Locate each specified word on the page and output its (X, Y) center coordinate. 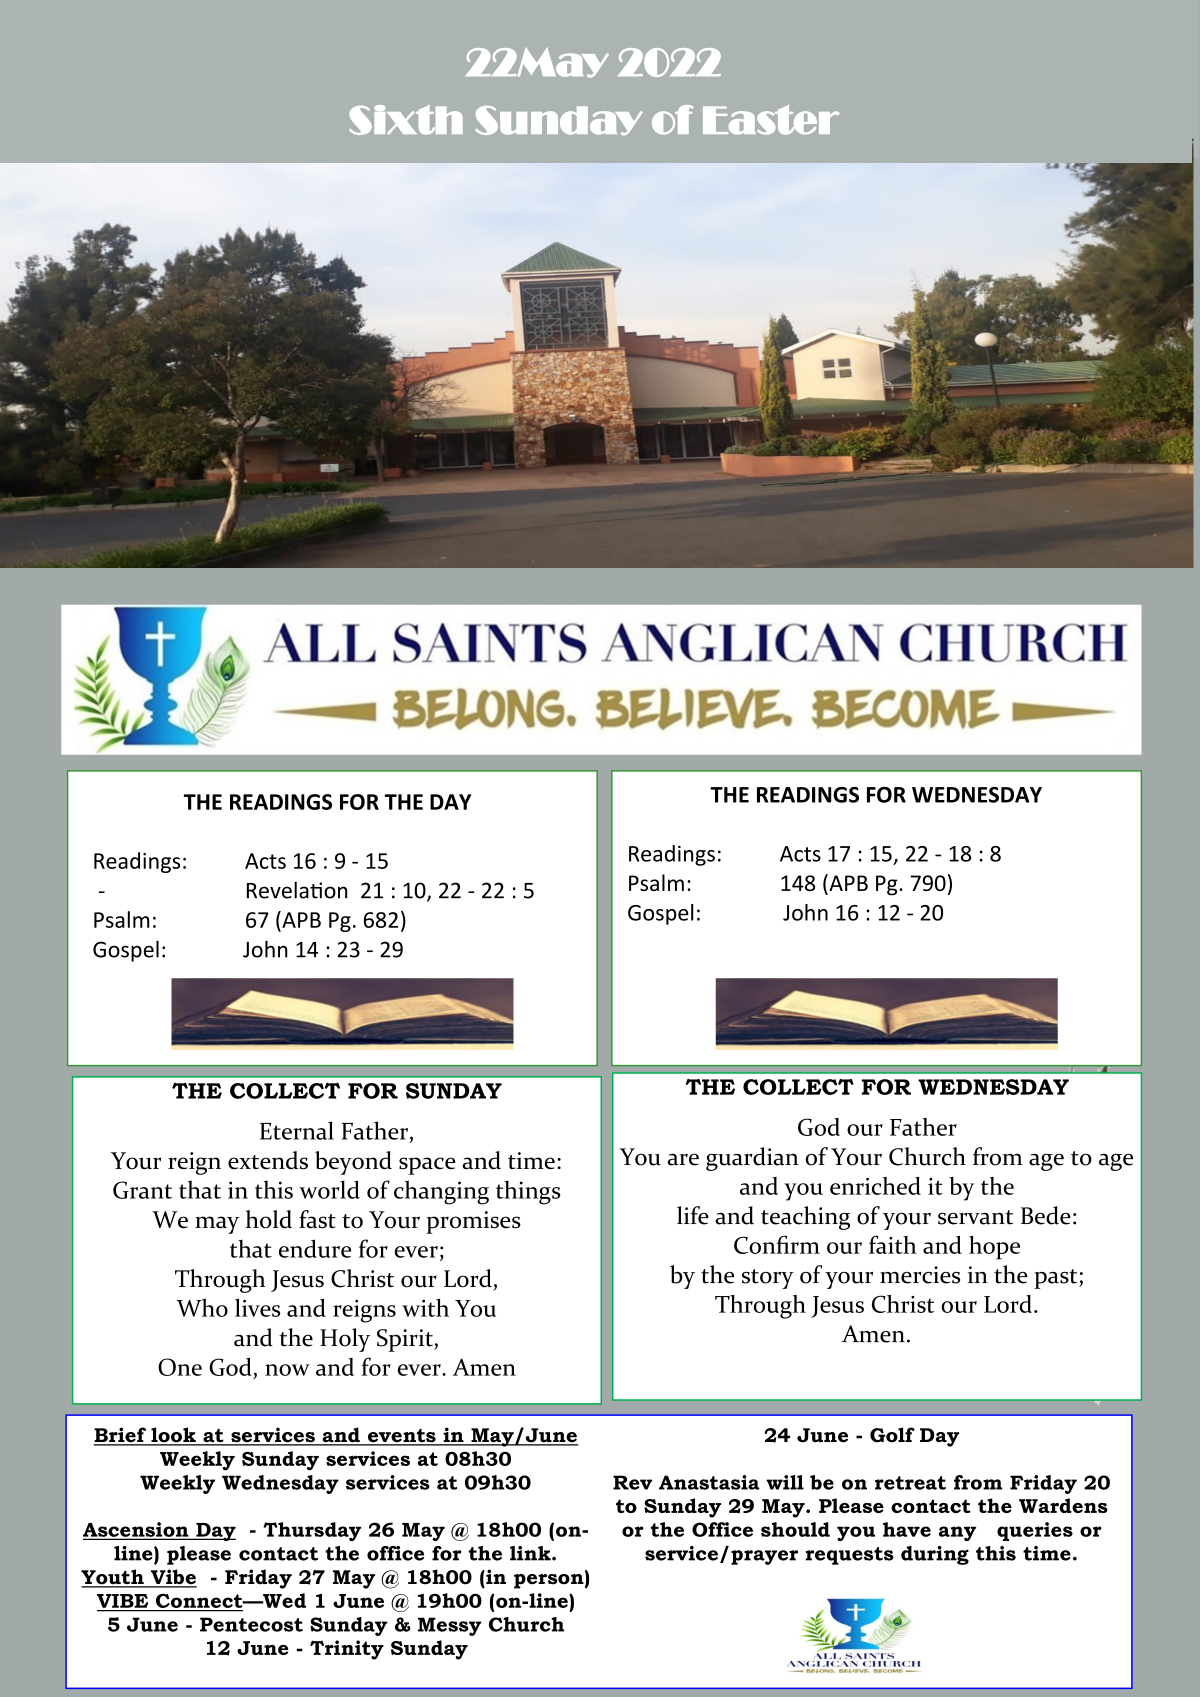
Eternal (297, 1130)
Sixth (406, 120)
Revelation (297, 890)
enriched (875, 1186)
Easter (771, 120)
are (683, 1159)
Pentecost (251, 1624)
